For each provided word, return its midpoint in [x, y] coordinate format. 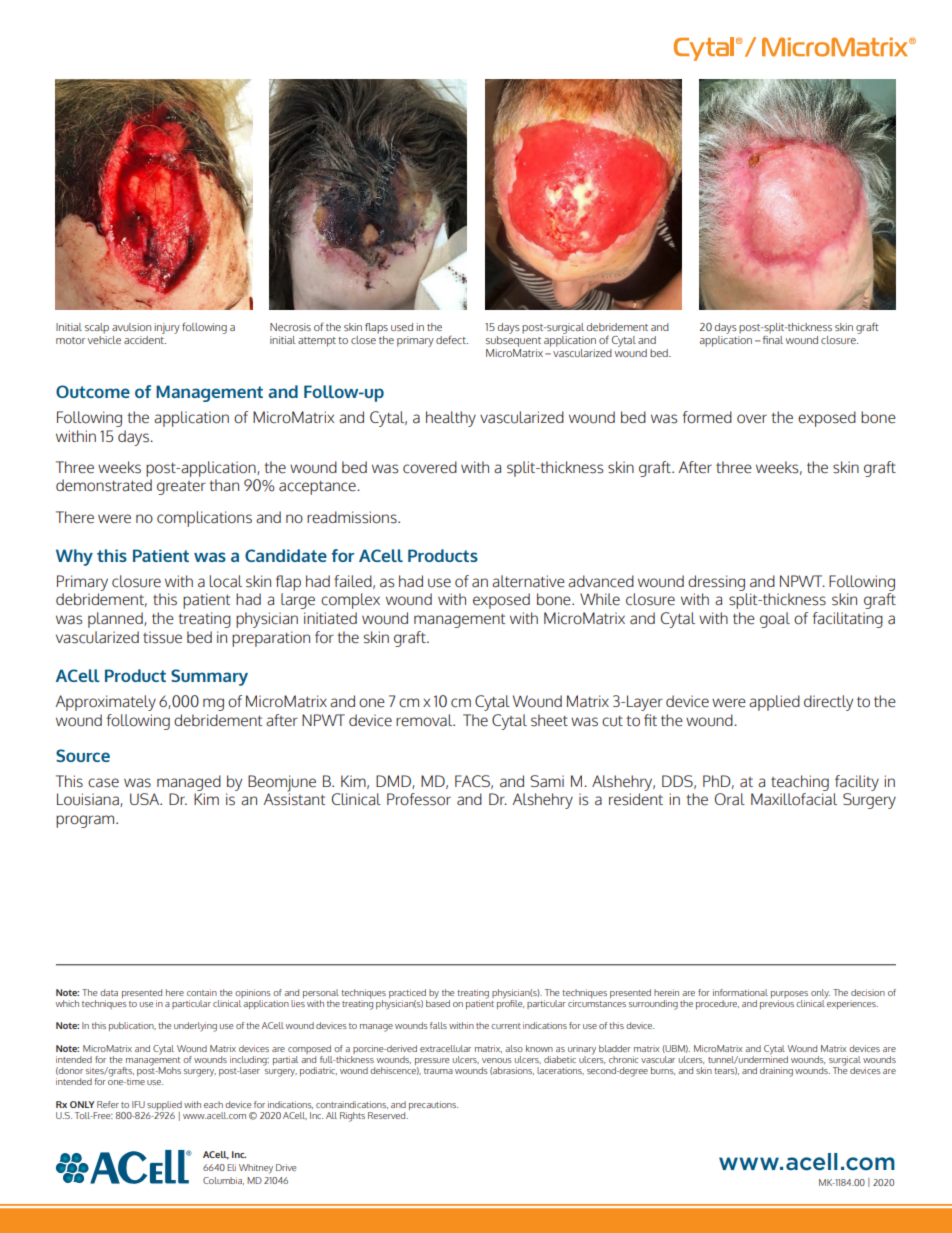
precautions [433, 1105]
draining [776, 1072]
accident [145, 338]
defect [452, 339]
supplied [164, 1105]
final [773, 338]
